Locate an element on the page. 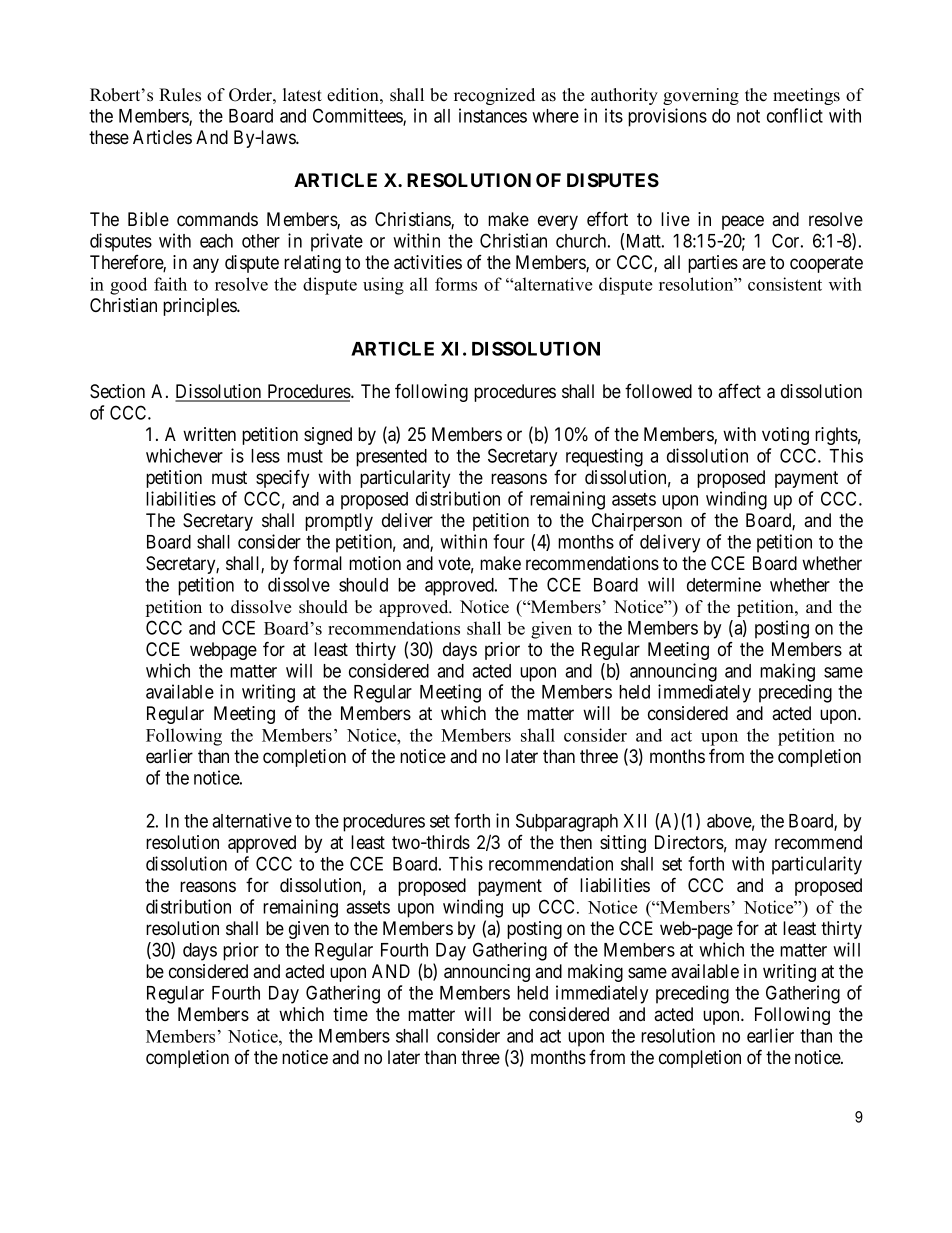 Image resolution: width=952 pixels, height=1233 pixels. Rules is located at coordinates (180, 95).
